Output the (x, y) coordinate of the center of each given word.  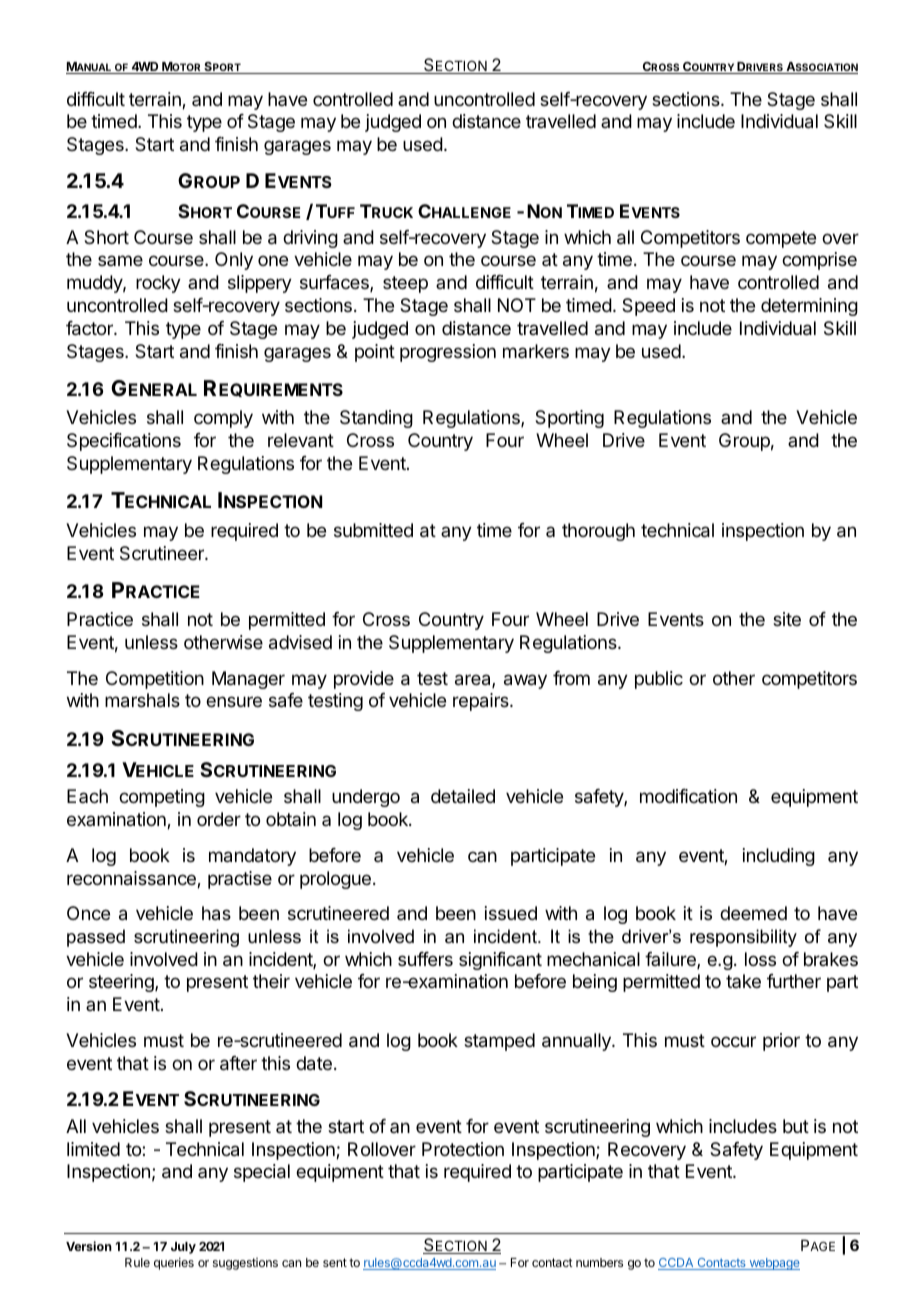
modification (688, 796)
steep (405, 284)
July (183, 1248)
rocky (158, 284)
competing (162, 798)
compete (781, 239)
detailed (463, 796)
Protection (463, 1149)
